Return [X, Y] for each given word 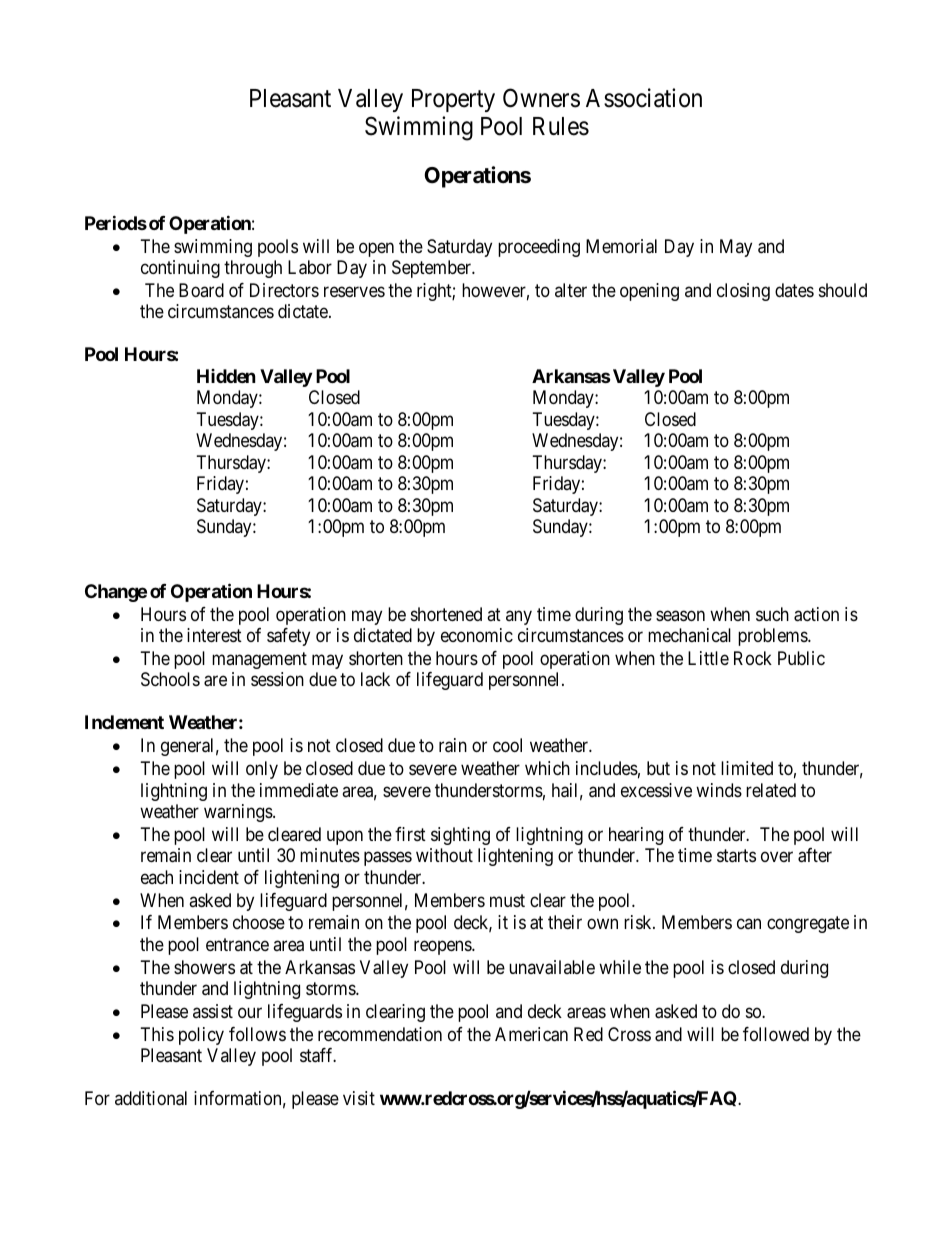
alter [571, 290]
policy [201, 1036]
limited [747, 768]
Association [644, 98]
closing [743, 292]
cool [507, 745]
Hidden [226, 376]
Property [453, 100]
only [262, 770]
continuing [180, 269]
